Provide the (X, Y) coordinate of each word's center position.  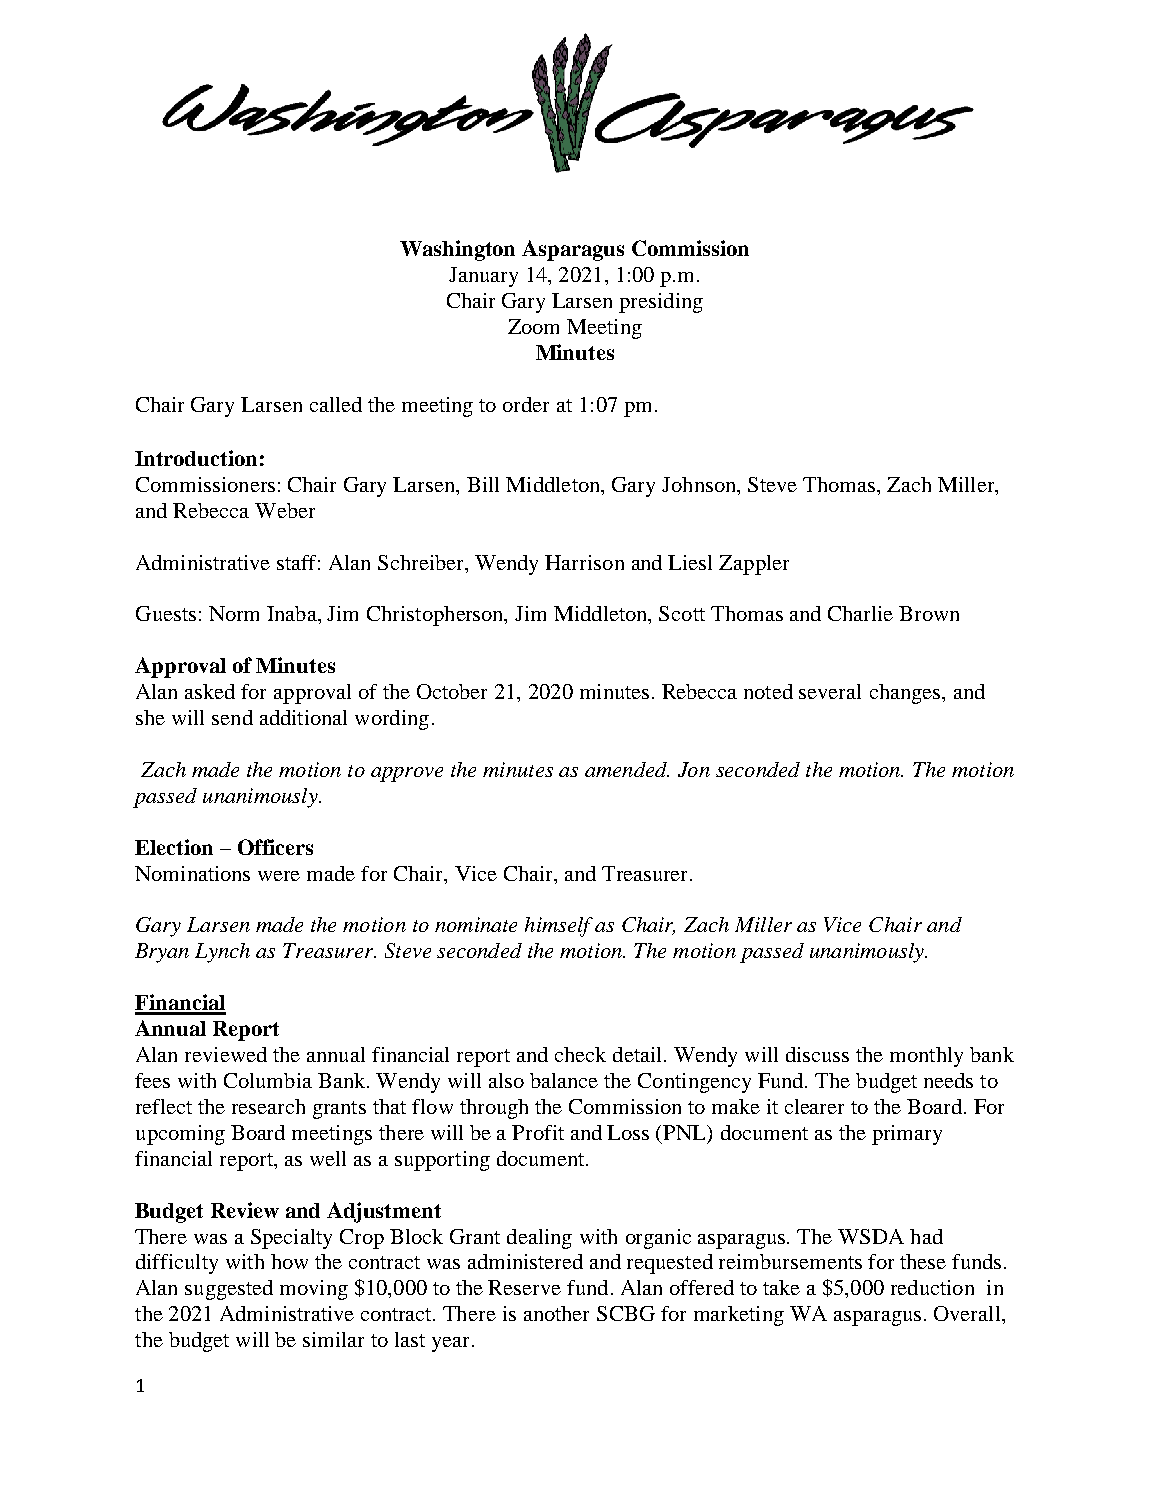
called (336, 404)
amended (627, 769)
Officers (275, 847)
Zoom (533, 326)
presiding (661, 303)
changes (906, 694)
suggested (229, 1290)
